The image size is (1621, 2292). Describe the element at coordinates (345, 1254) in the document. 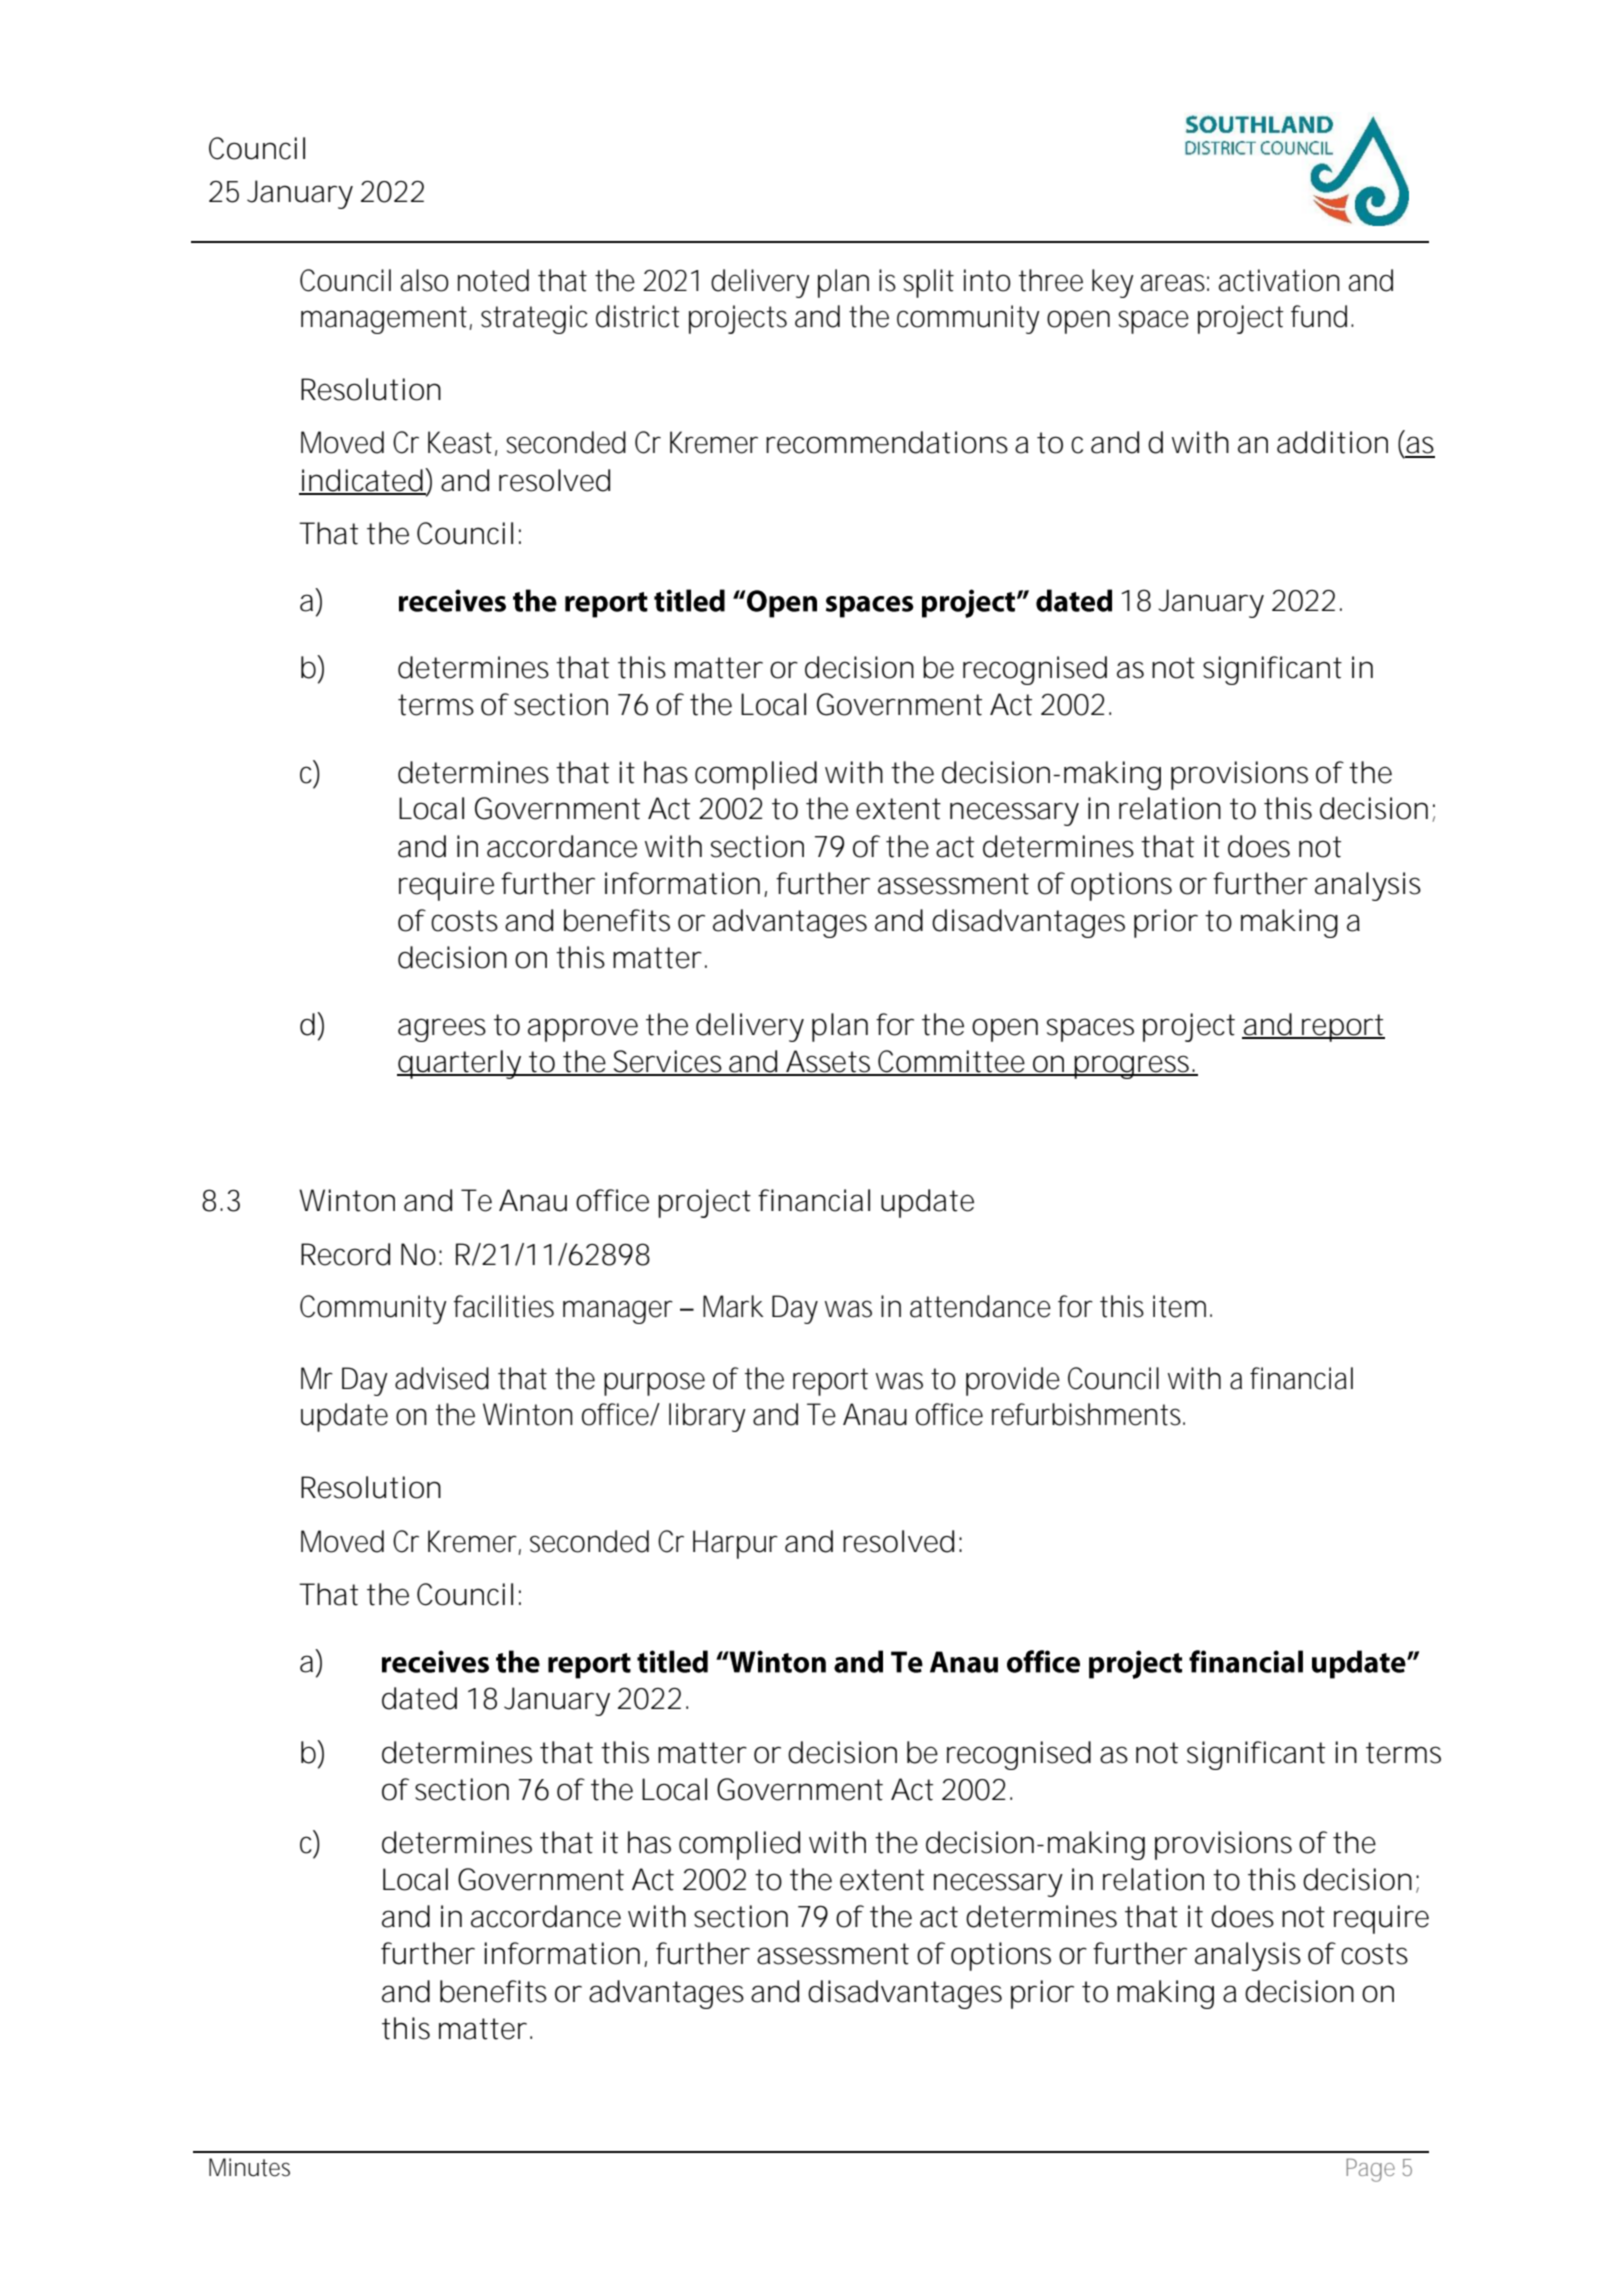

I see `Record` at that location.
